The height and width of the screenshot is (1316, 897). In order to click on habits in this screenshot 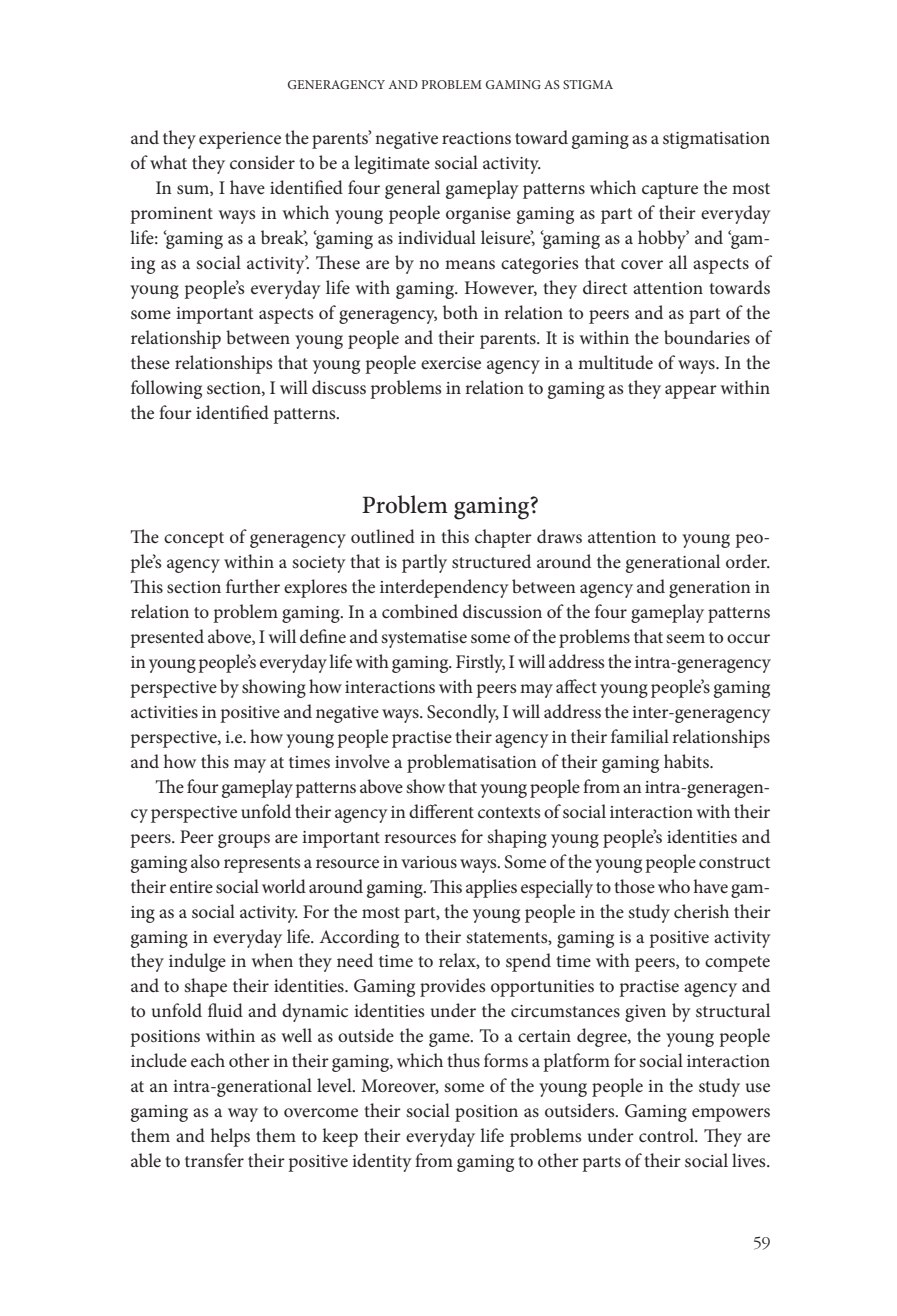, I will do `click(687, 761)`.
